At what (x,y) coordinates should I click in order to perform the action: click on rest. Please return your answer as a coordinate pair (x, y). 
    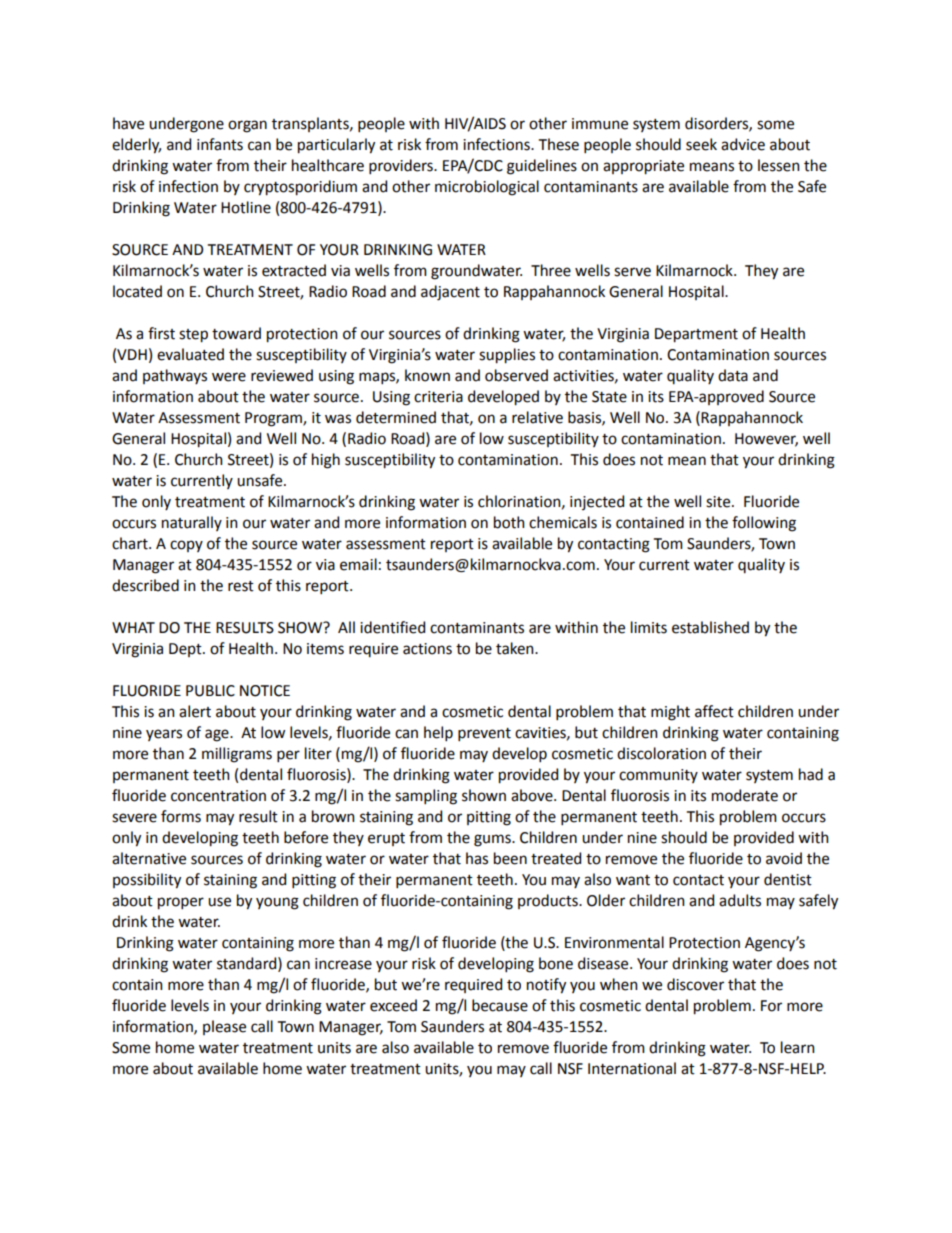
    Looking at the image, I should click on (241, 586).
